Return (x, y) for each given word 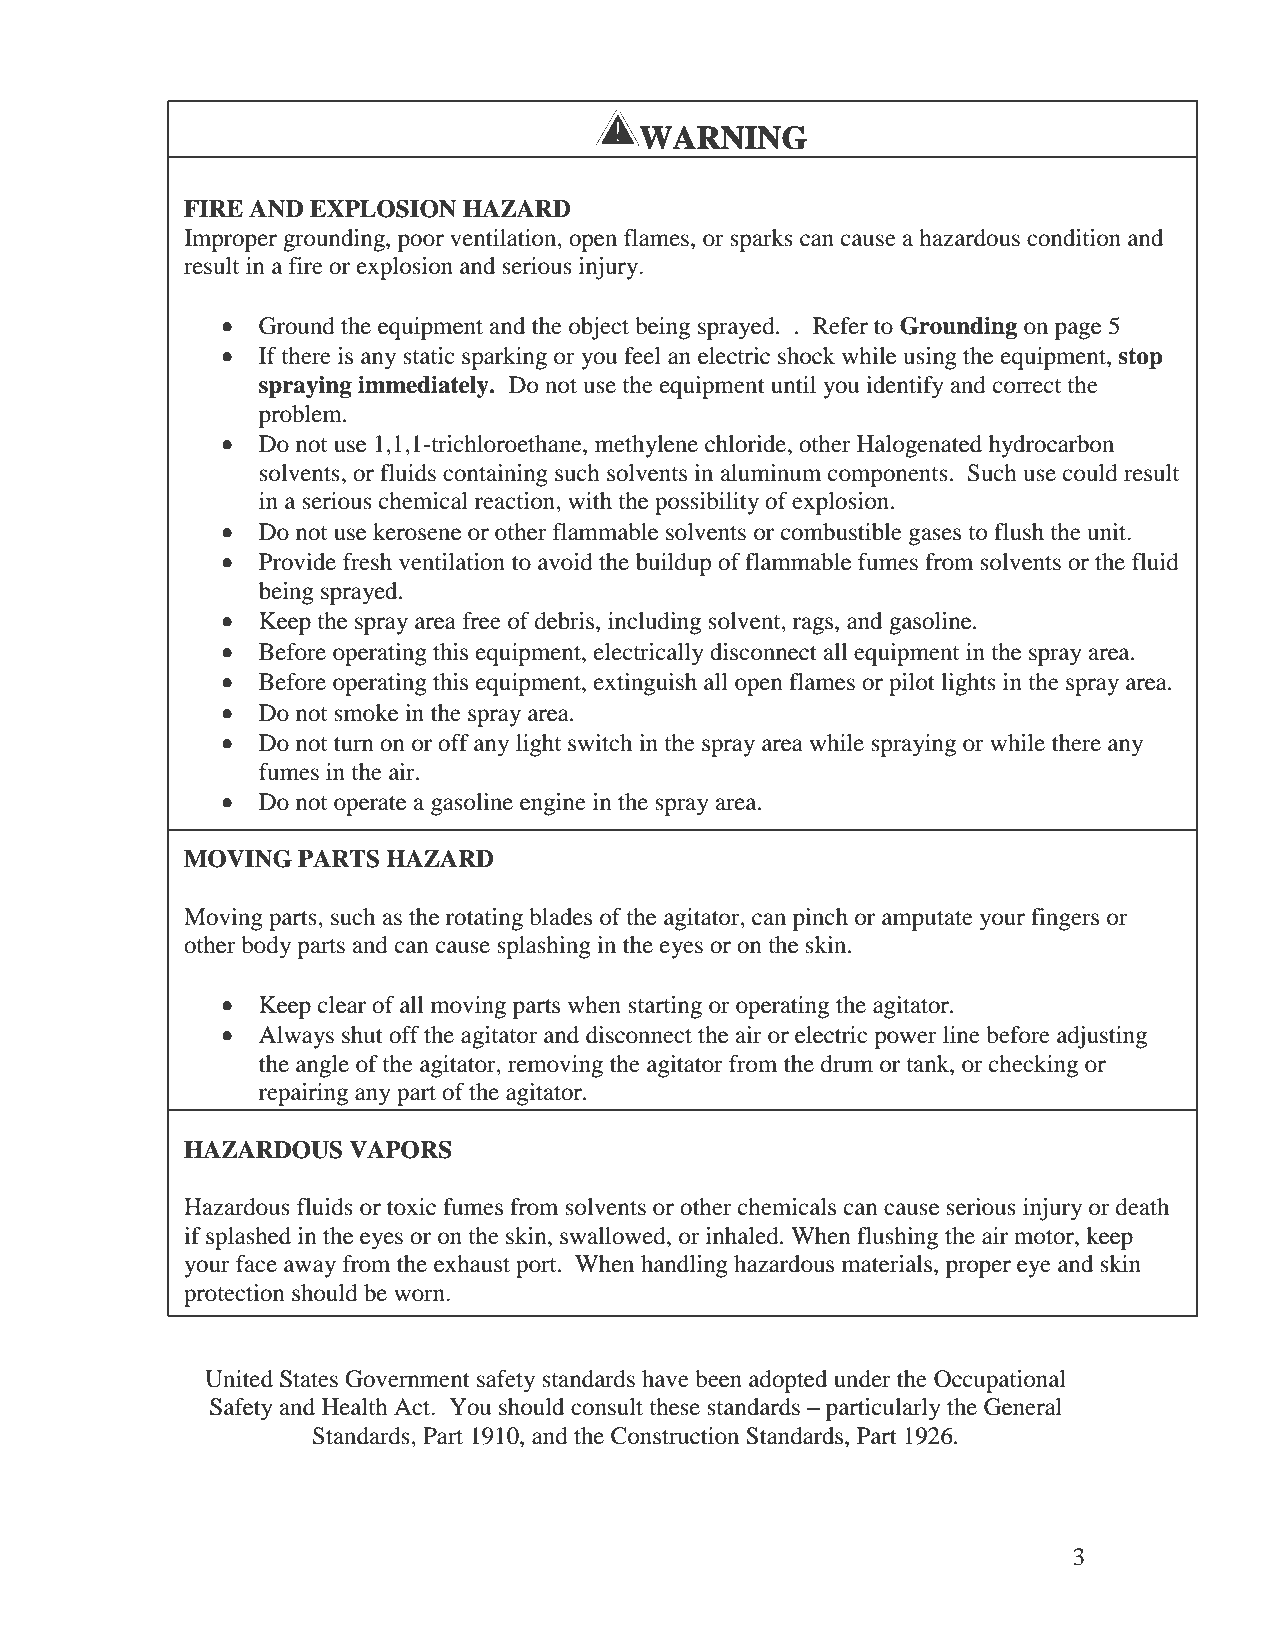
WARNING (722, 137)
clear (342, 1005)
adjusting (1102, 1037)
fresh (367, 562)
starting (665, 1007)
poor (421, 243)
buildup (673, 564)
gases (935, 537)
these (674, 1407)
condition (1074, 238)
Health (355, 1407)
